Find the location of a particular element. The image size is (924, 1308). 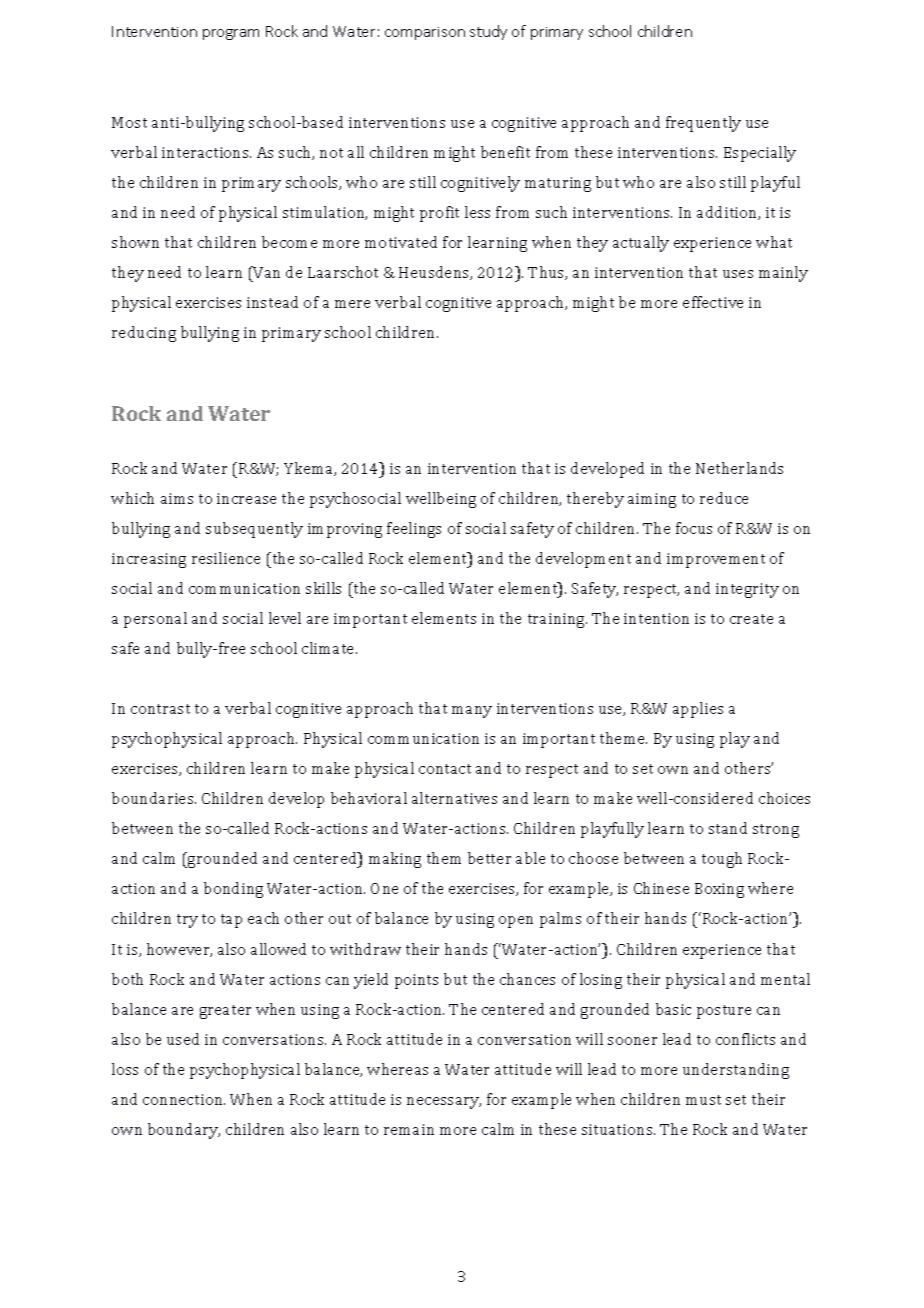

resilience is located at coordinates (226, 558).
